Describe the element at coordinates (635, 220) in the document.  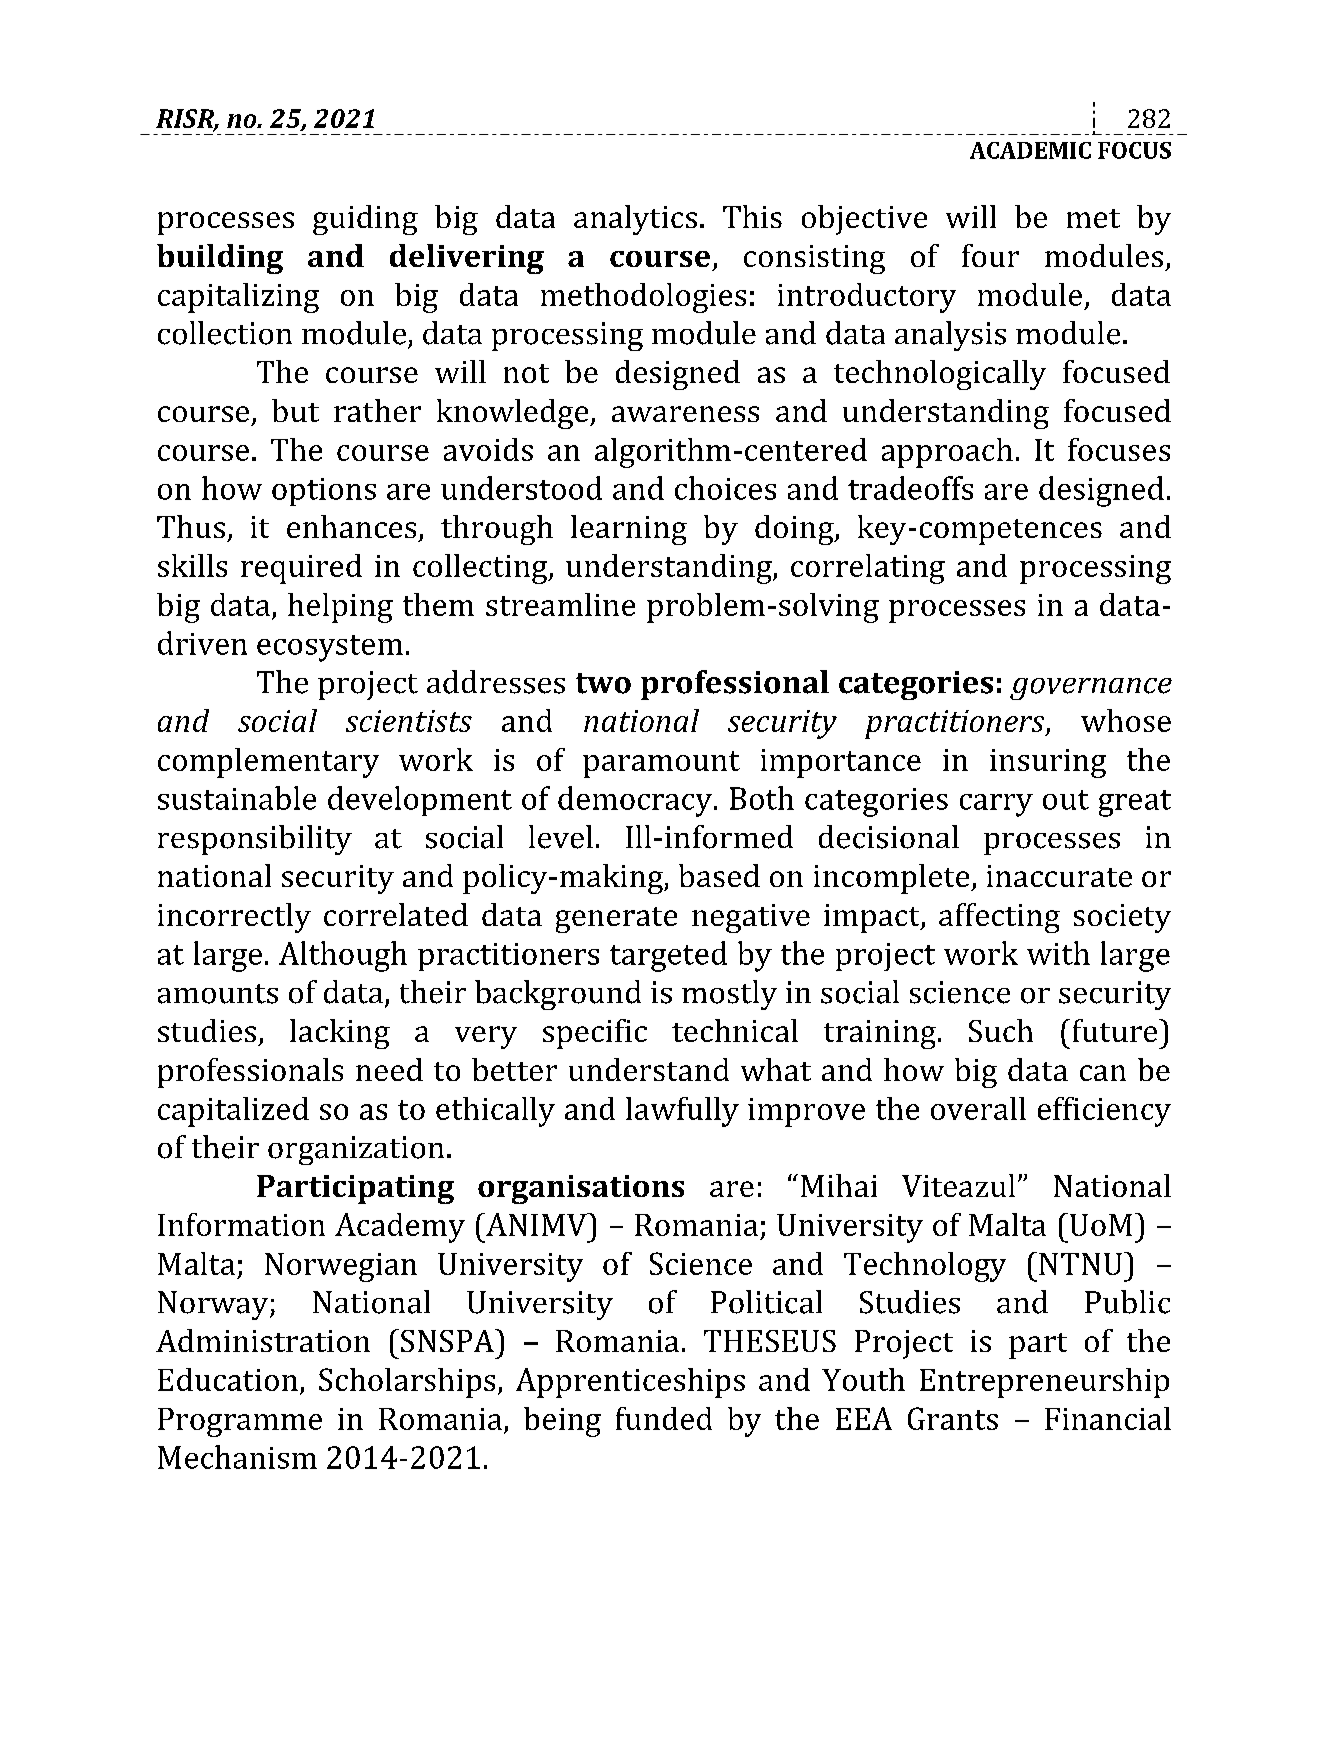
I see `analytics` at that location.
